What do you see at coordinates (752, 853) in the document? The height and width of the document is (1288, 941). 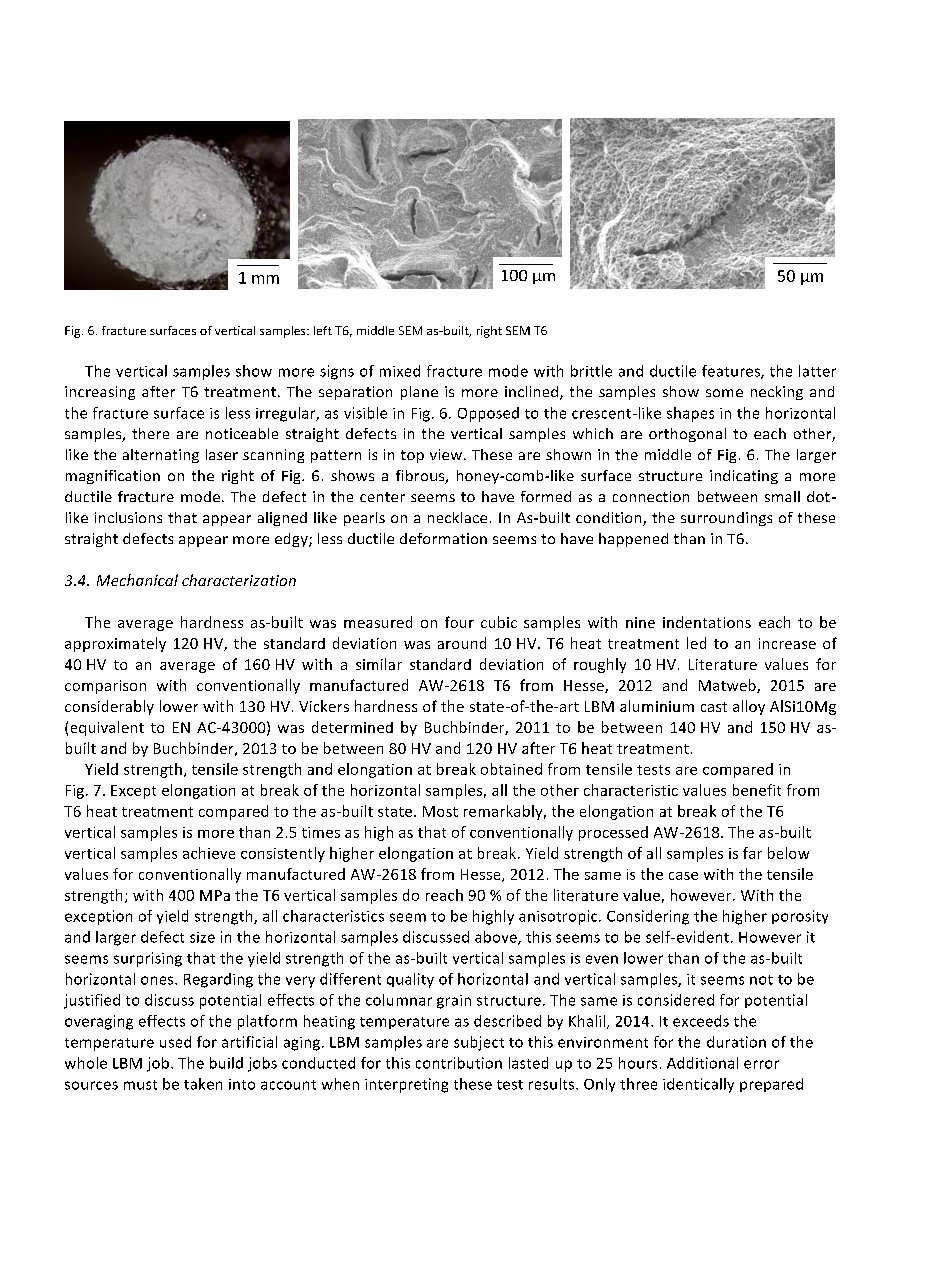 I see `far` at bounding box center [752, 853].
